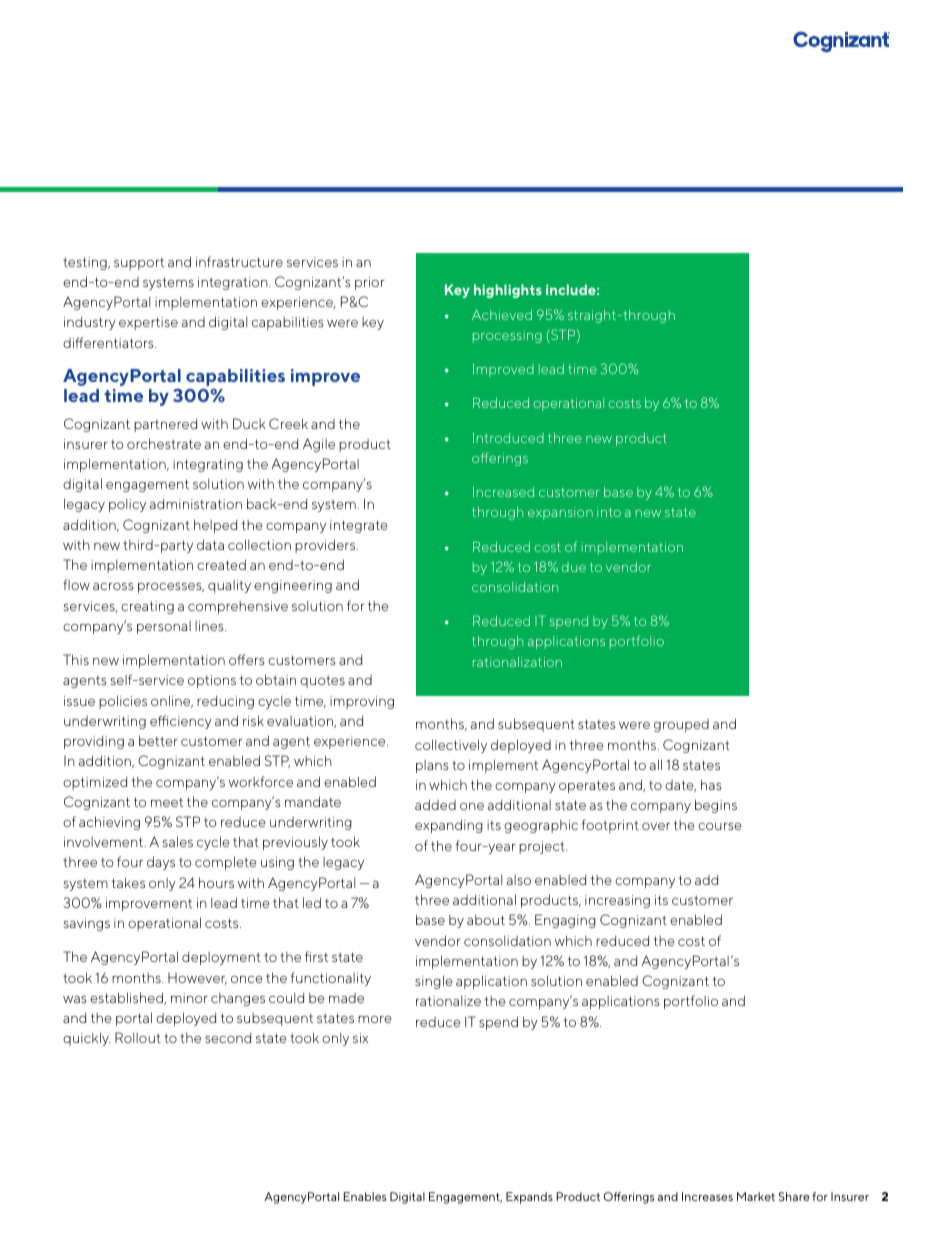 The image size is (952, 1233). What do you see at coordinates (449, 826) in the screenshot?
I see `expanding` at bounding box center [449, 826].
